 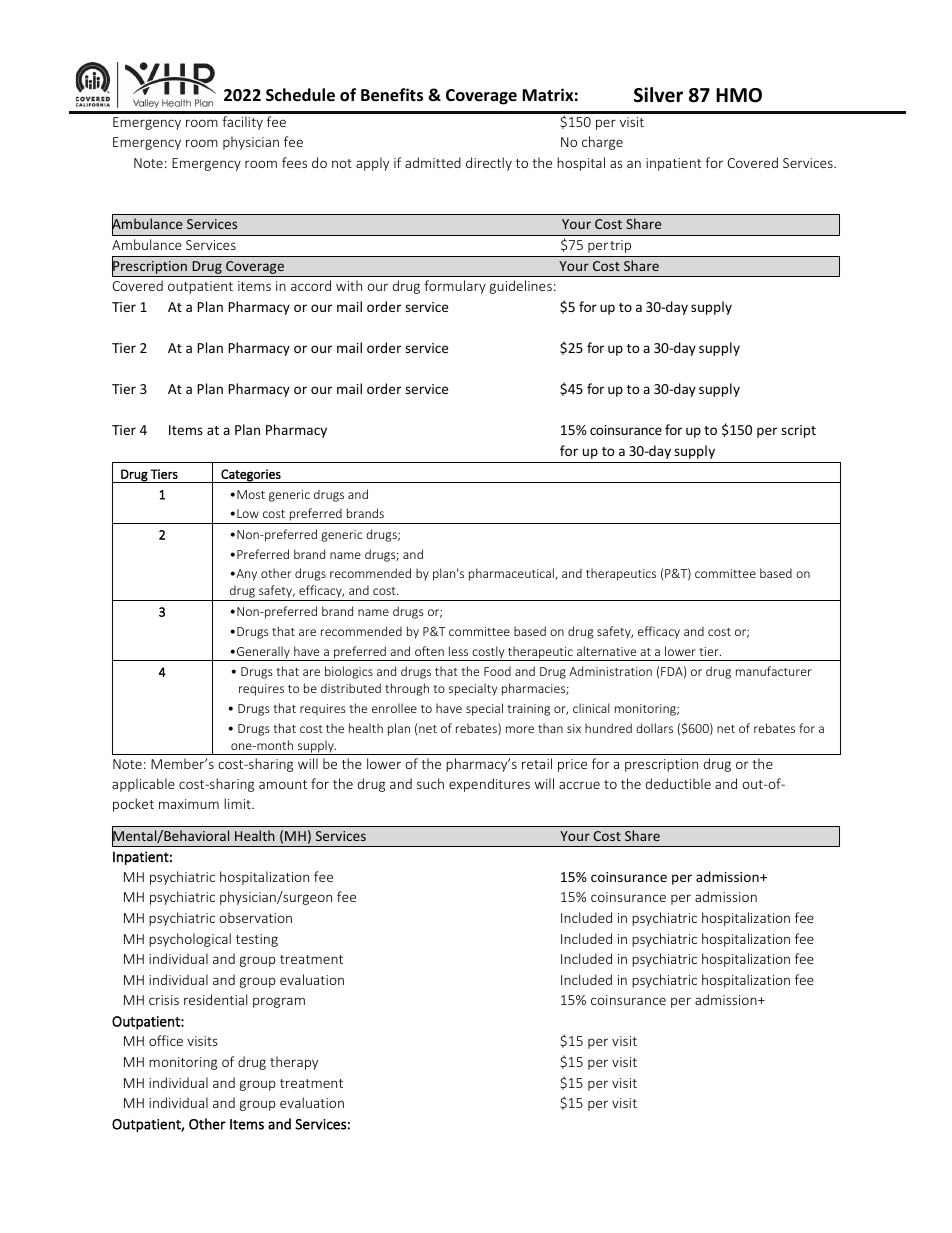 What do you see at coordinates (654, 728) in the screenshot?
I see `dollars` at bounding box center [654, 728].
